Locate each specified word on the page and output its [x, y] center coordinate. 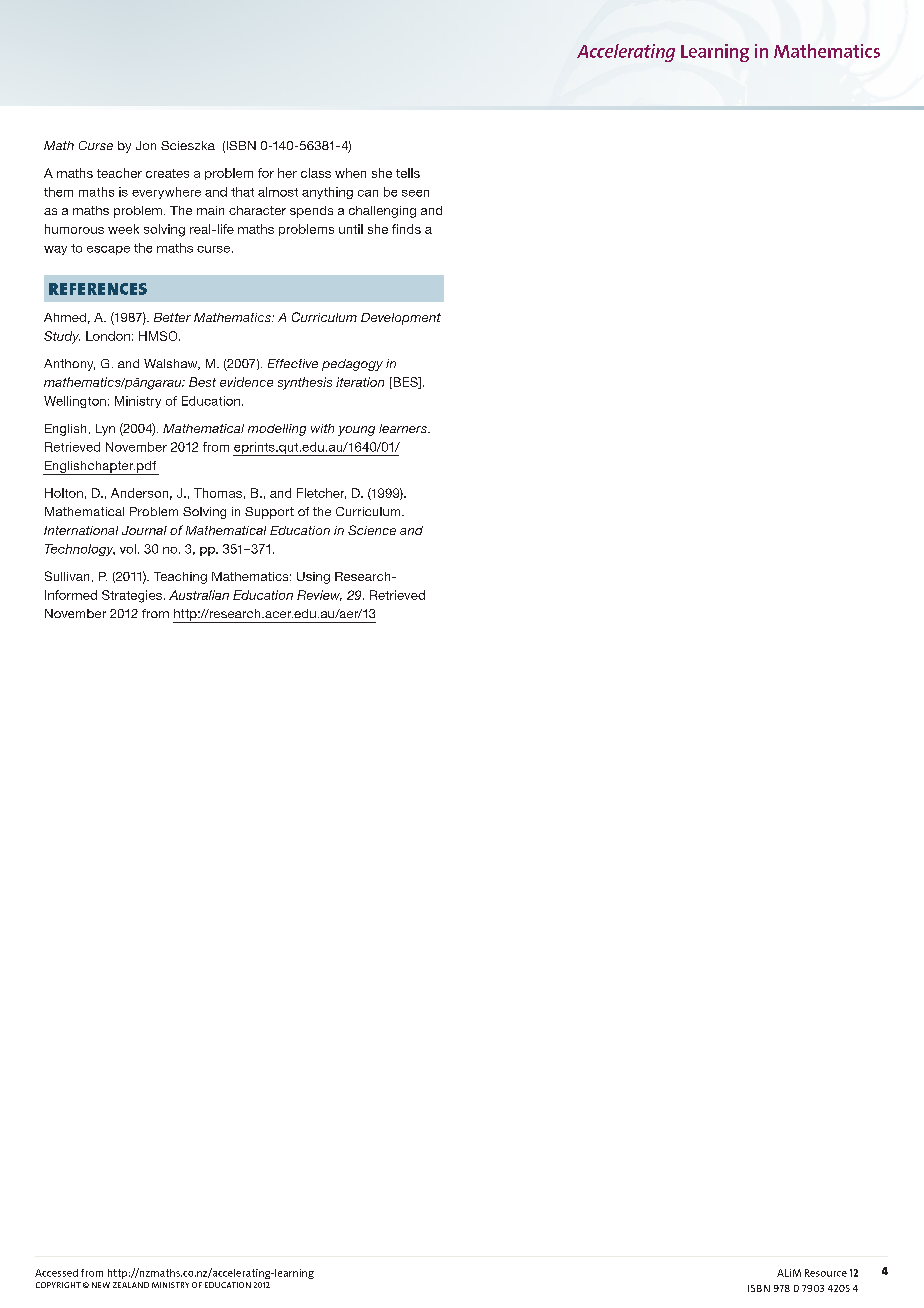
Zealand [131, 1285]
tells [408, 173]
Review [319, 595]
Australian [199, 595]
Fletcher [321, 493]
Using [313, 578]
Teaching [180, 578]
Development [401, 319]
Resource [826, 1273]
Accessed [56, 1273]
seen [415, 193]
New [101, 1285]
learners [404, 428]
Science [372, 530]
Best [202, 382]
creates [167, 173]
